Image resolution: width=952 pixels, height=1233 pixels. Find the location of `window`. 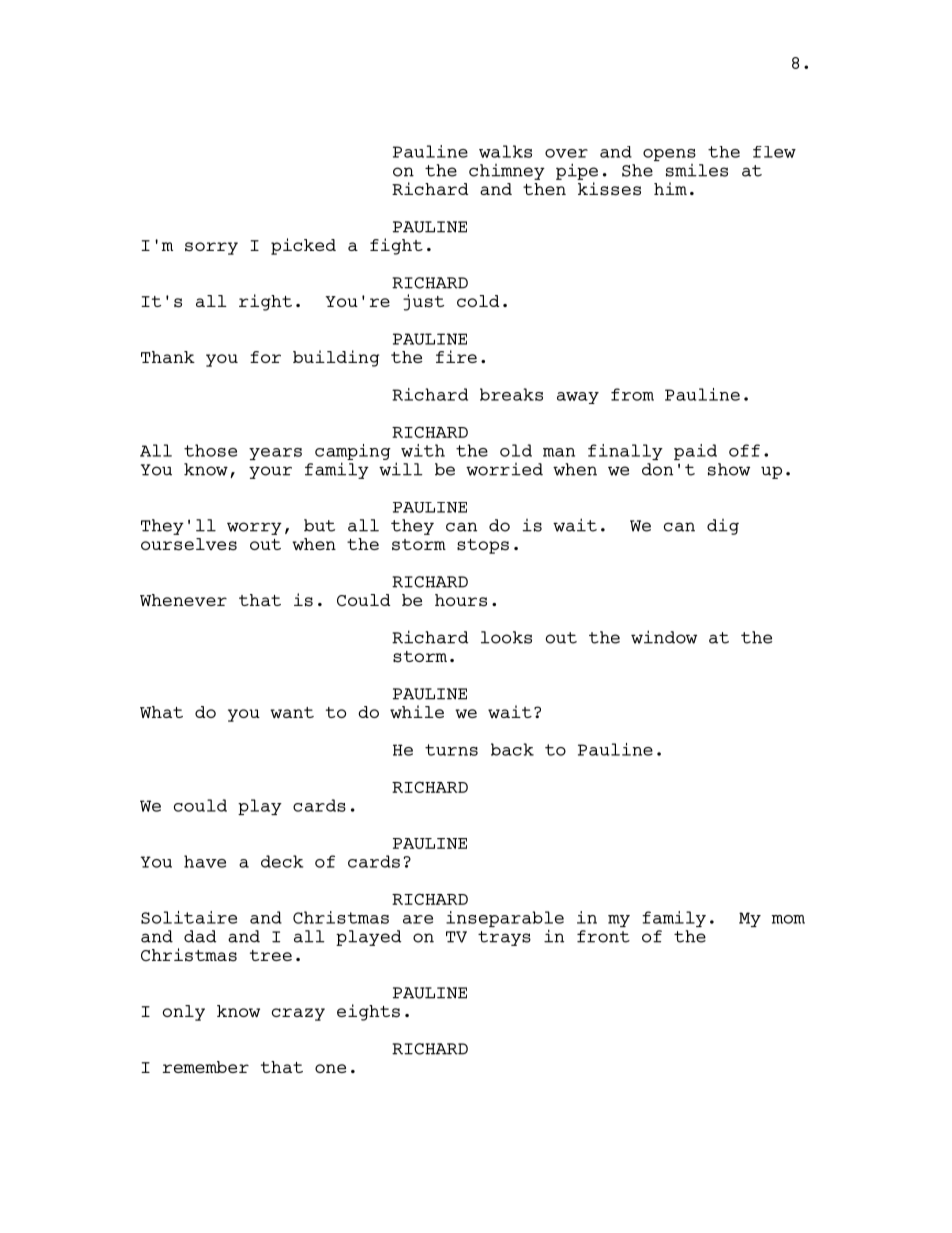

window is located at coordinates (664, 637).
